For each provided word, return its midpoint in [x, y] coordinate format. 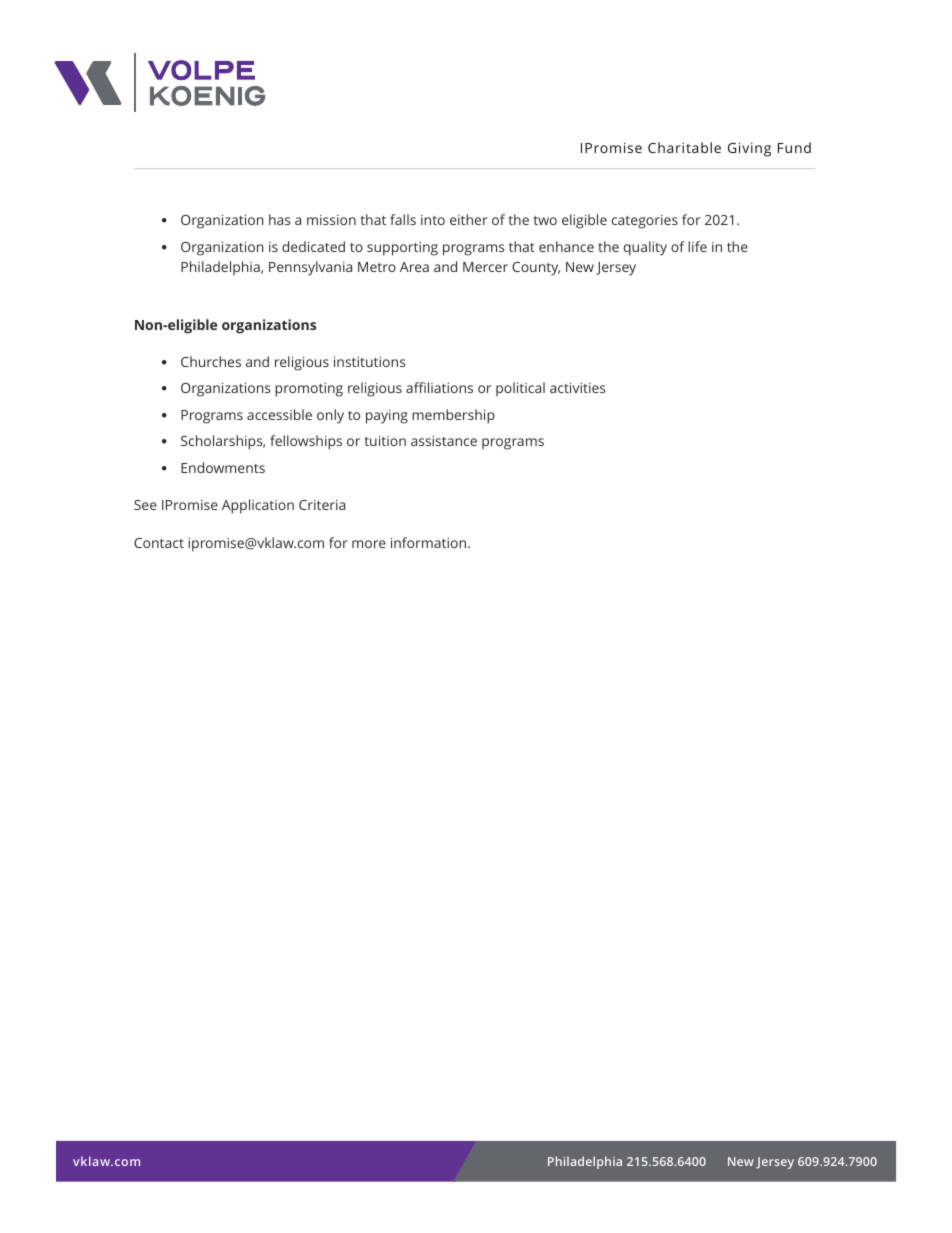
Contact [159, 543]
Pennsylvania [310, 268]
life [697, 246]
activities [577, 388]
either [469, 219]
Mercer [485, 267]
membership [453, 416]
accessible [279, 414]
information [430, 542]
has [279, 219]
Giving [749, 150]
